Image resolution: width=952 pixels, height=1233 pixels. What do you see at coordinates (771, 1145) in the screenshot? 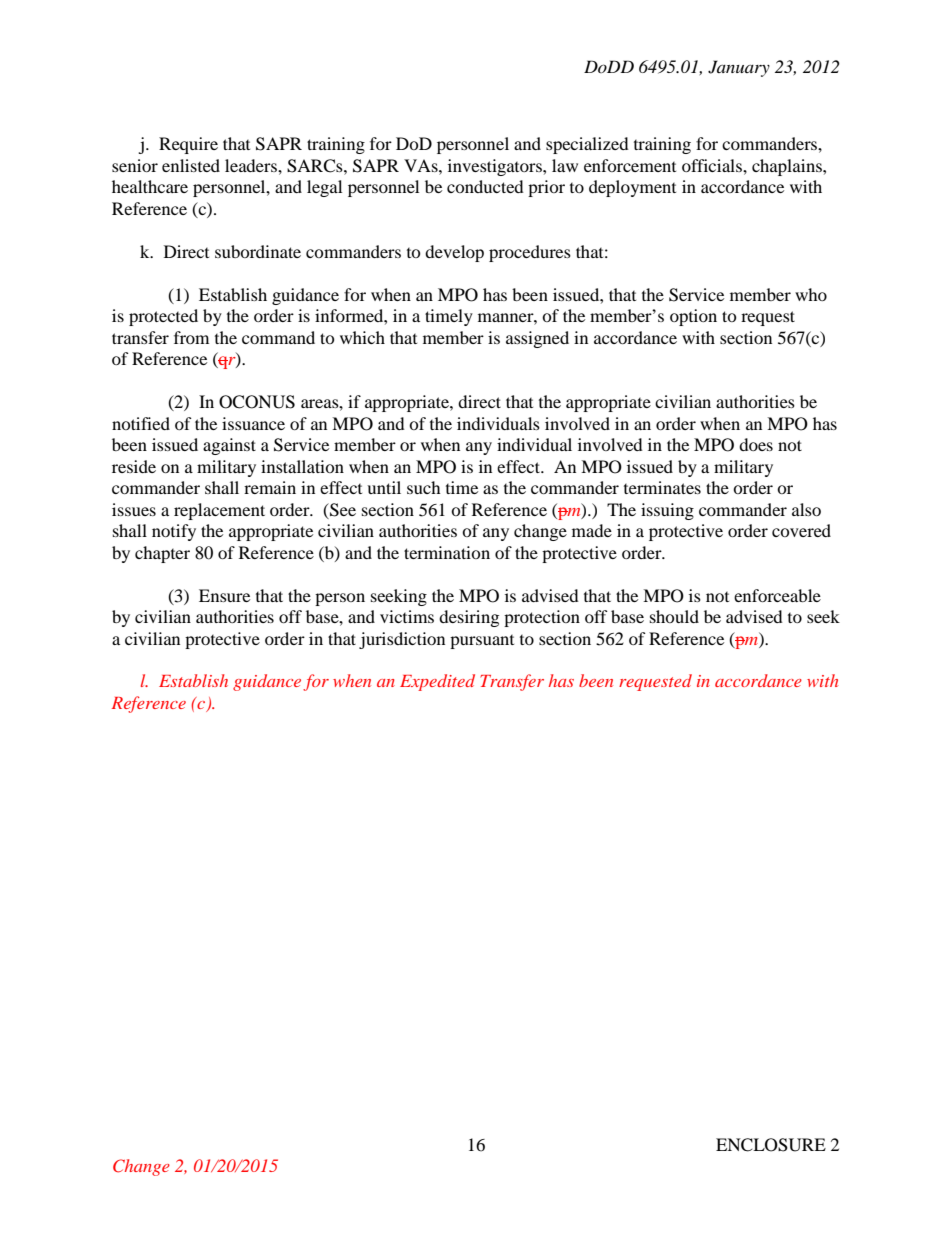
I see `ENCLOSURE` at bounding box center [771, 1145].
